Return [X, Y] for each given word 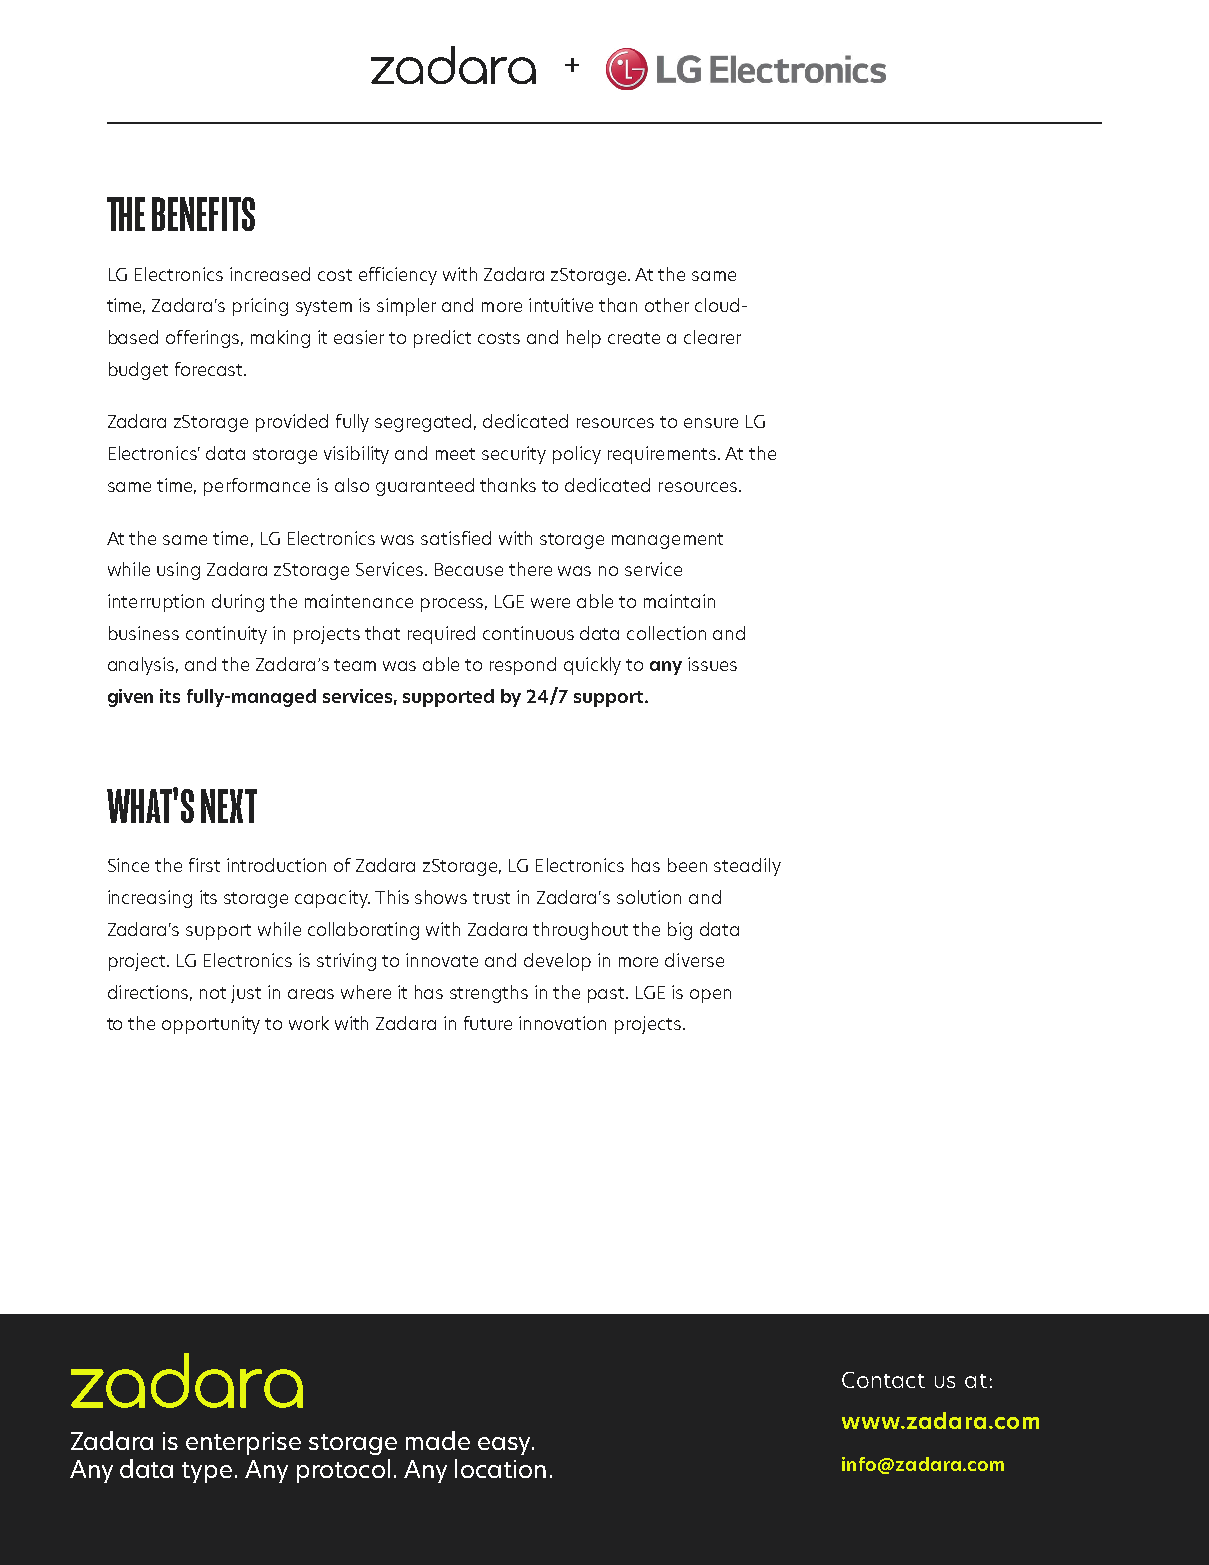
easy [505, 1446]
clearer [712, 337]
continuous [528, 633]
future [488, 1023]
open [710, 996]
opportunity [211, 1025]
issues [712, 664]
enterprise [243, 1443]
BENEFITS [203, 214]
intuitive [561, 305]
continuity [226, 635]
